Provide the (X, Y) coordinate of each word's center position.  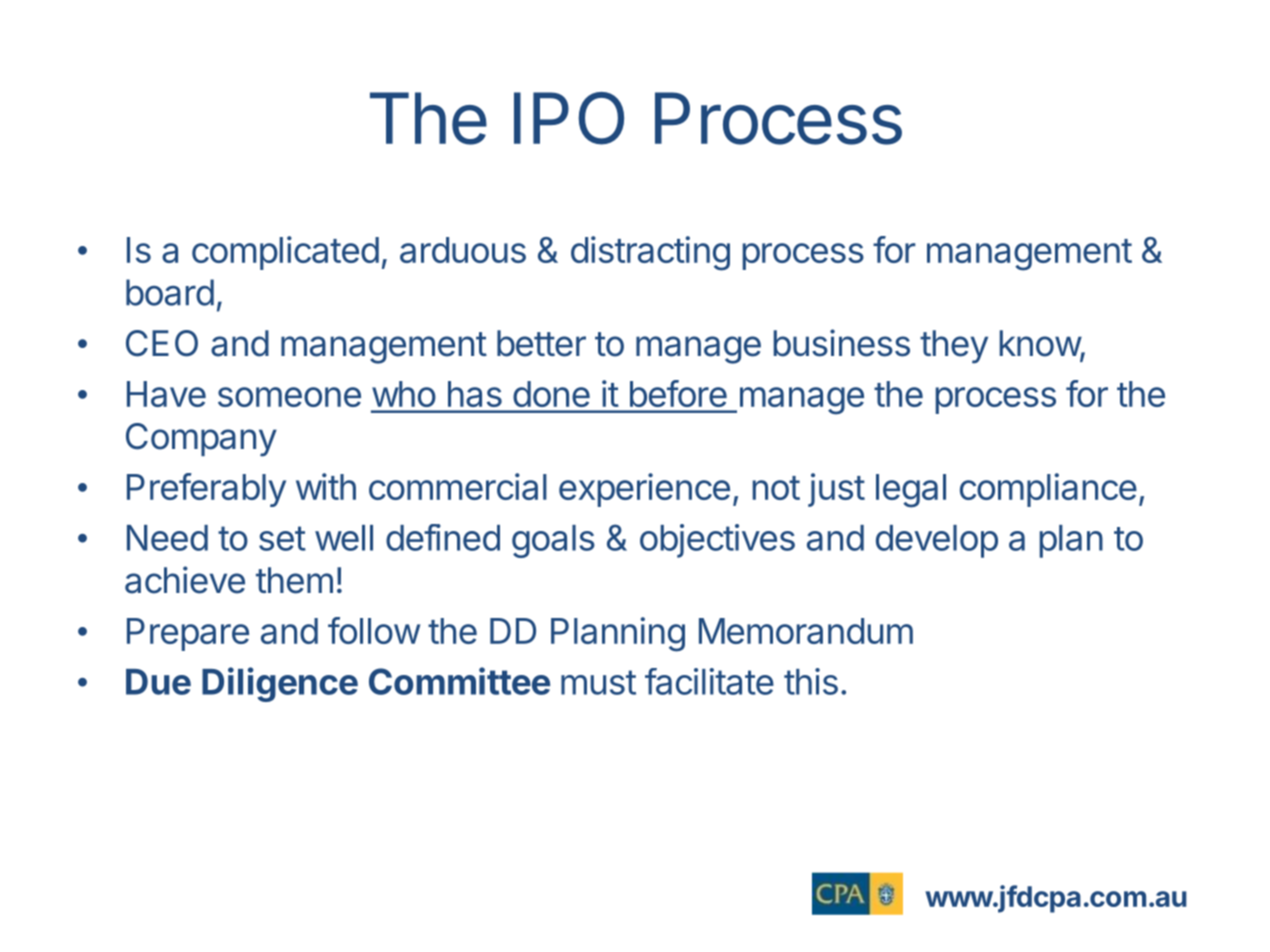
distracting (650, 253)
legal (911, 491)
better (541, 343)
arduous (463, 250)
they (954, 347)
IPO (569, 118)
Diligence (280, 684)
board (170, 292)
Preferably (206, 490)
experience (644, 490)
